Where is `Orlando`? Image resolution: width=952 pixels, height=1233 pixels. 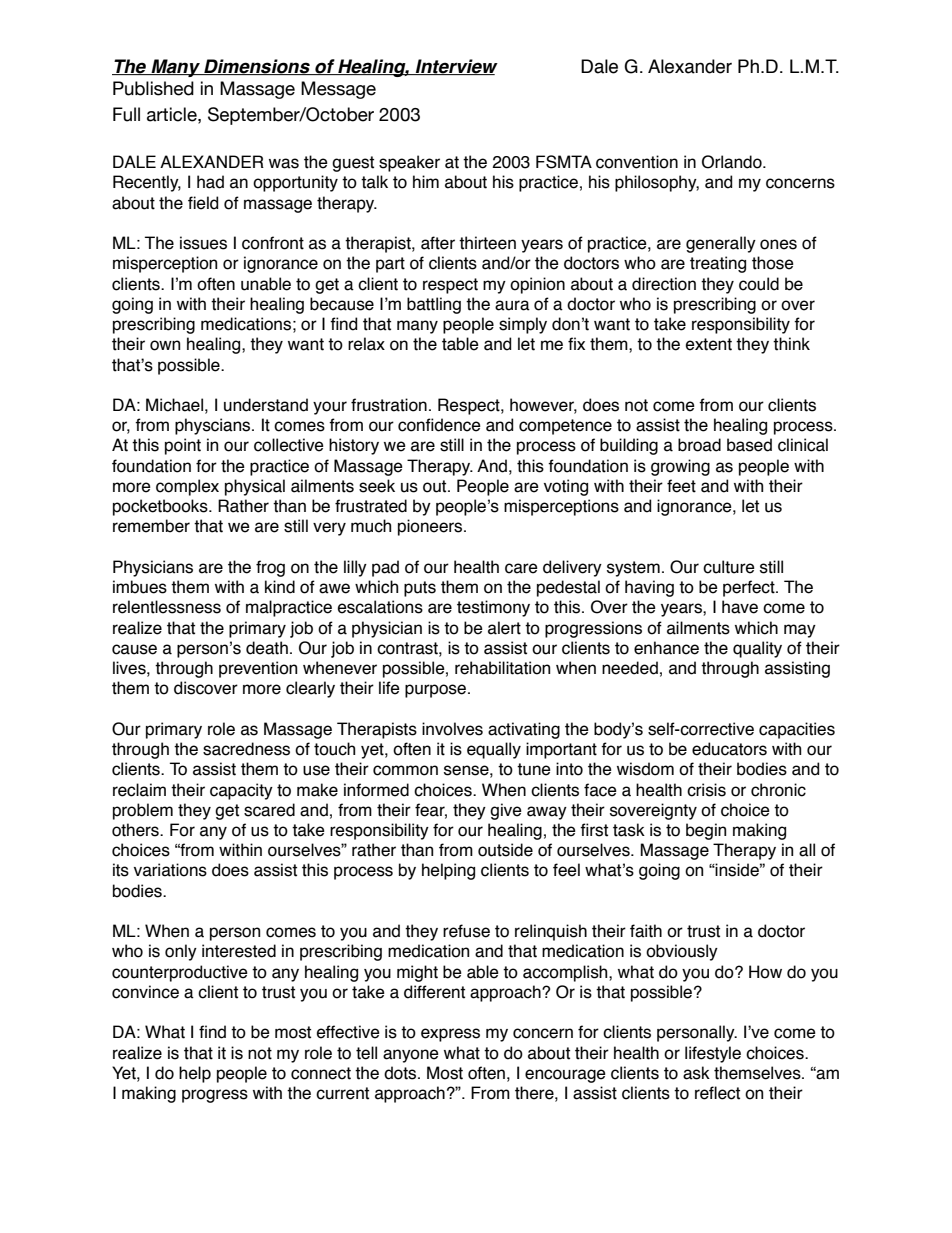
Orlando is located at coordinates (733, 162).
